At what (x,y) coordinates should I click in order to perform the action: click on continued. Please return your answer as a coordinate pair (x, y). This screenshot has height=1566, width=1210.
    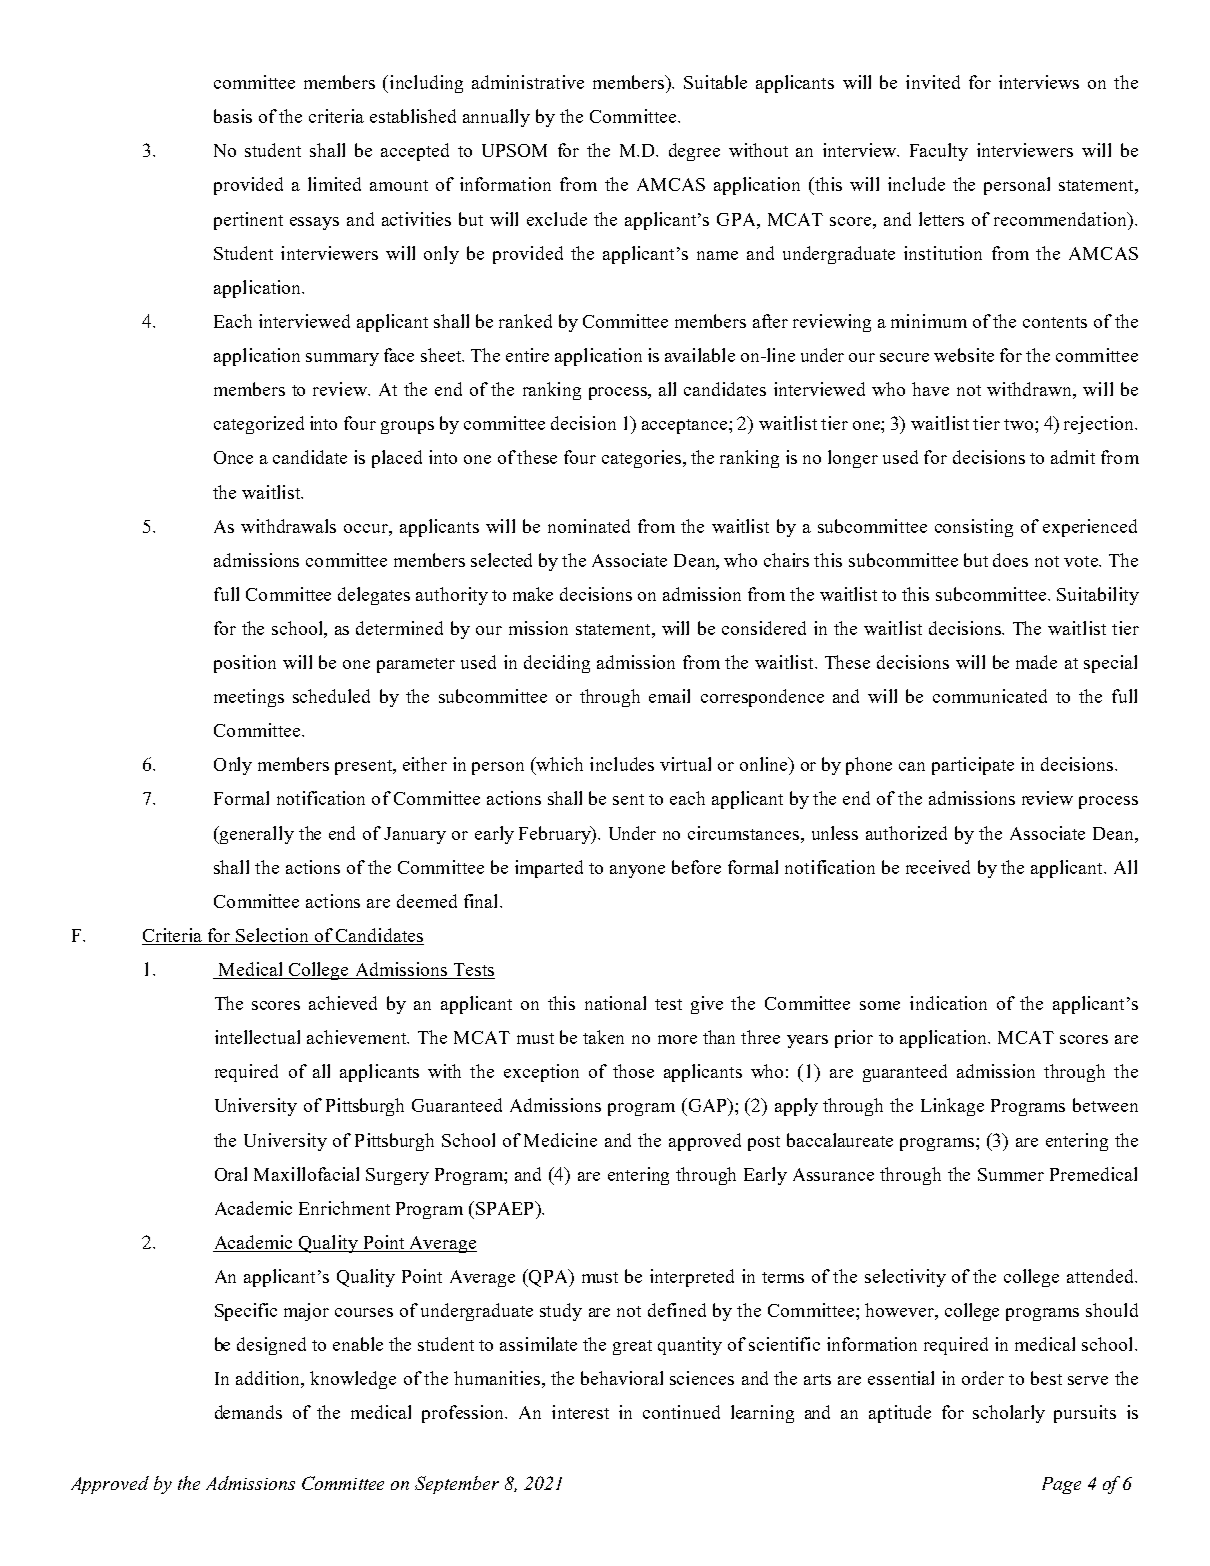
    Looking at the image, I should click on (681, 1412).
